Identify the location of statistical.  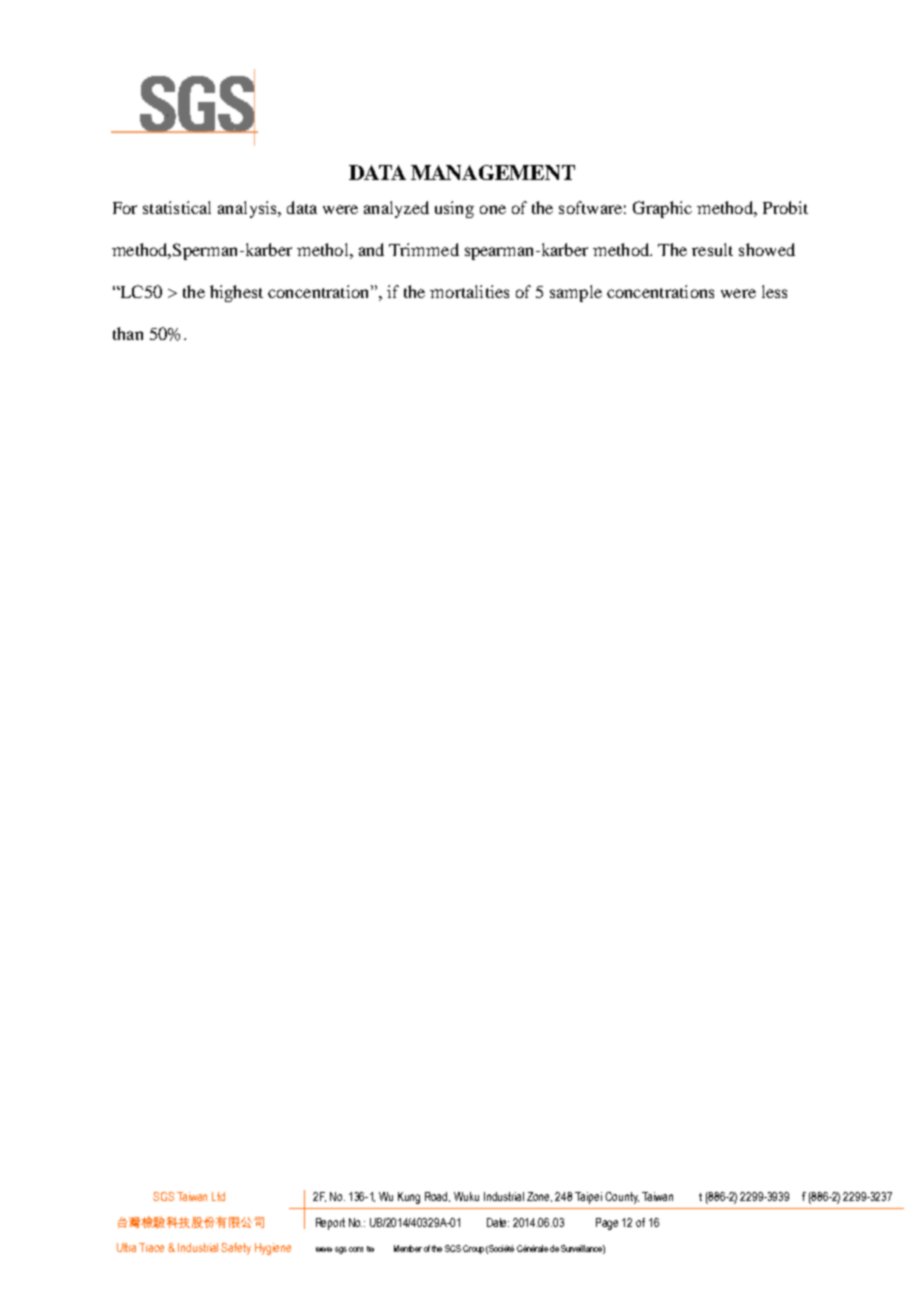
(177, 207).
